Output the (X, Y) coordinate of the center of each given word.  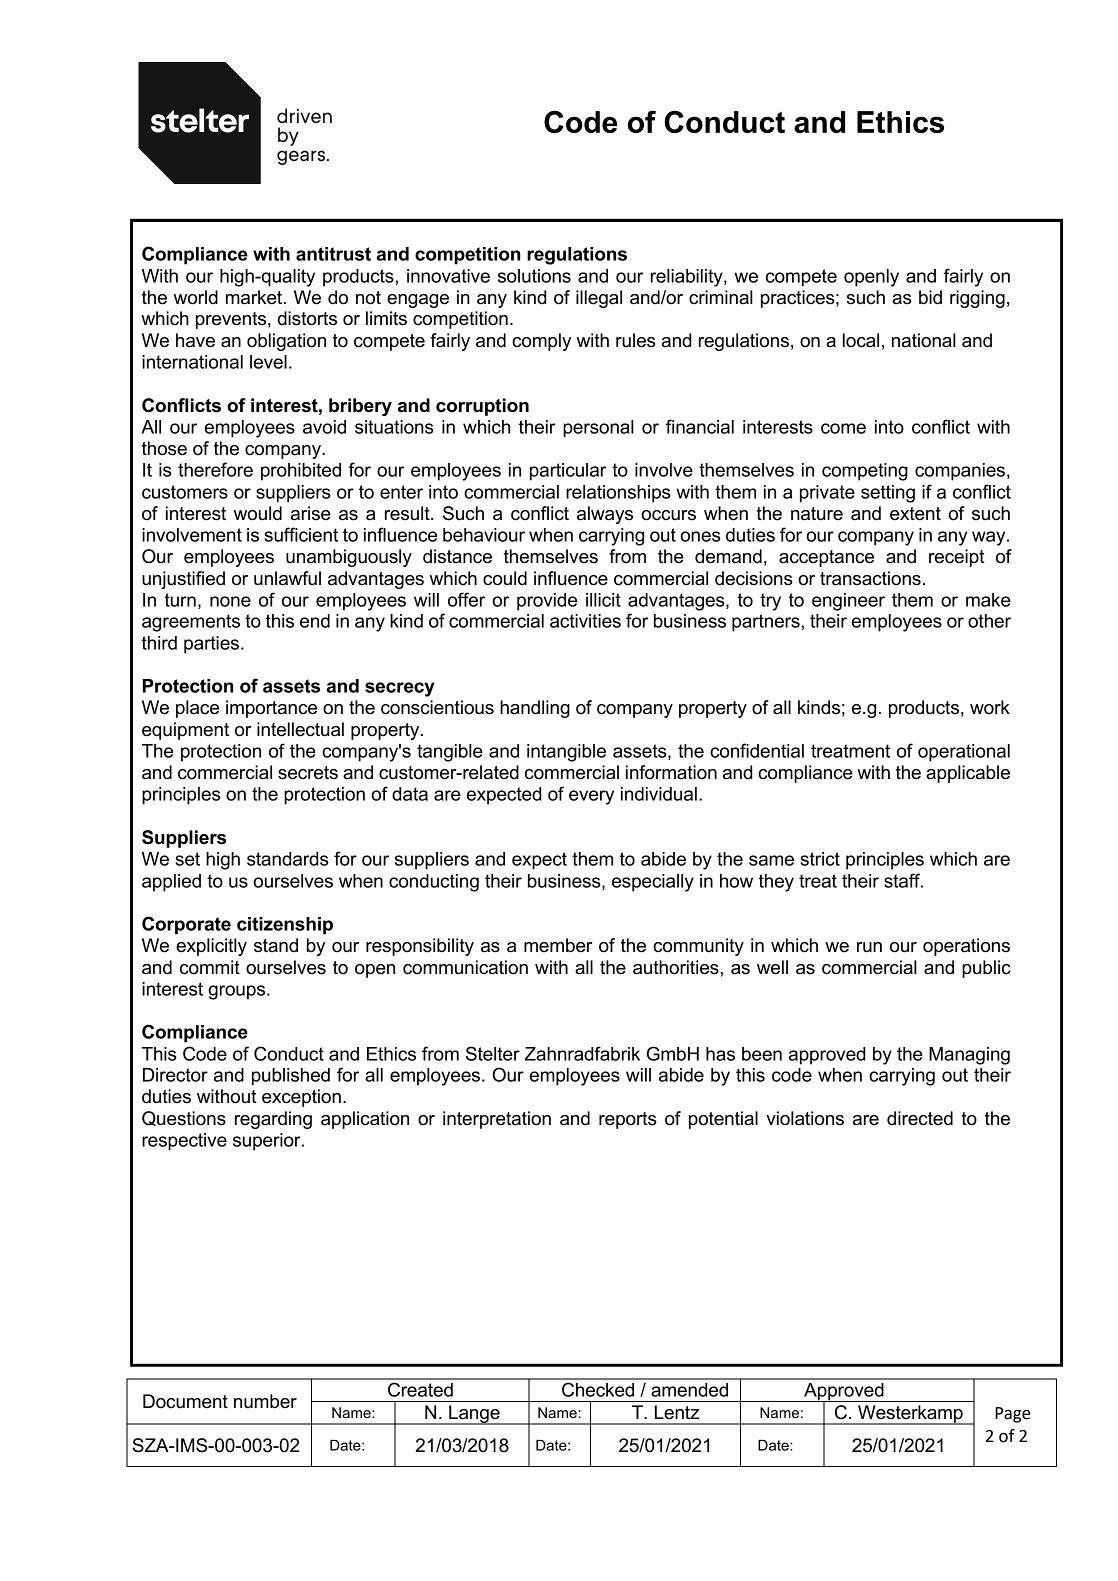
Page (1012, 1415)
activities (585, 621)
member (558, 945)
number (265, 1401)
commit (210, 967)
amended (689, 1390)
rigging (977, 299)
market (255, 297)
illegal (599, 299)
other (989, 621)
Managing (969, 1056)
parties (211, 645)
